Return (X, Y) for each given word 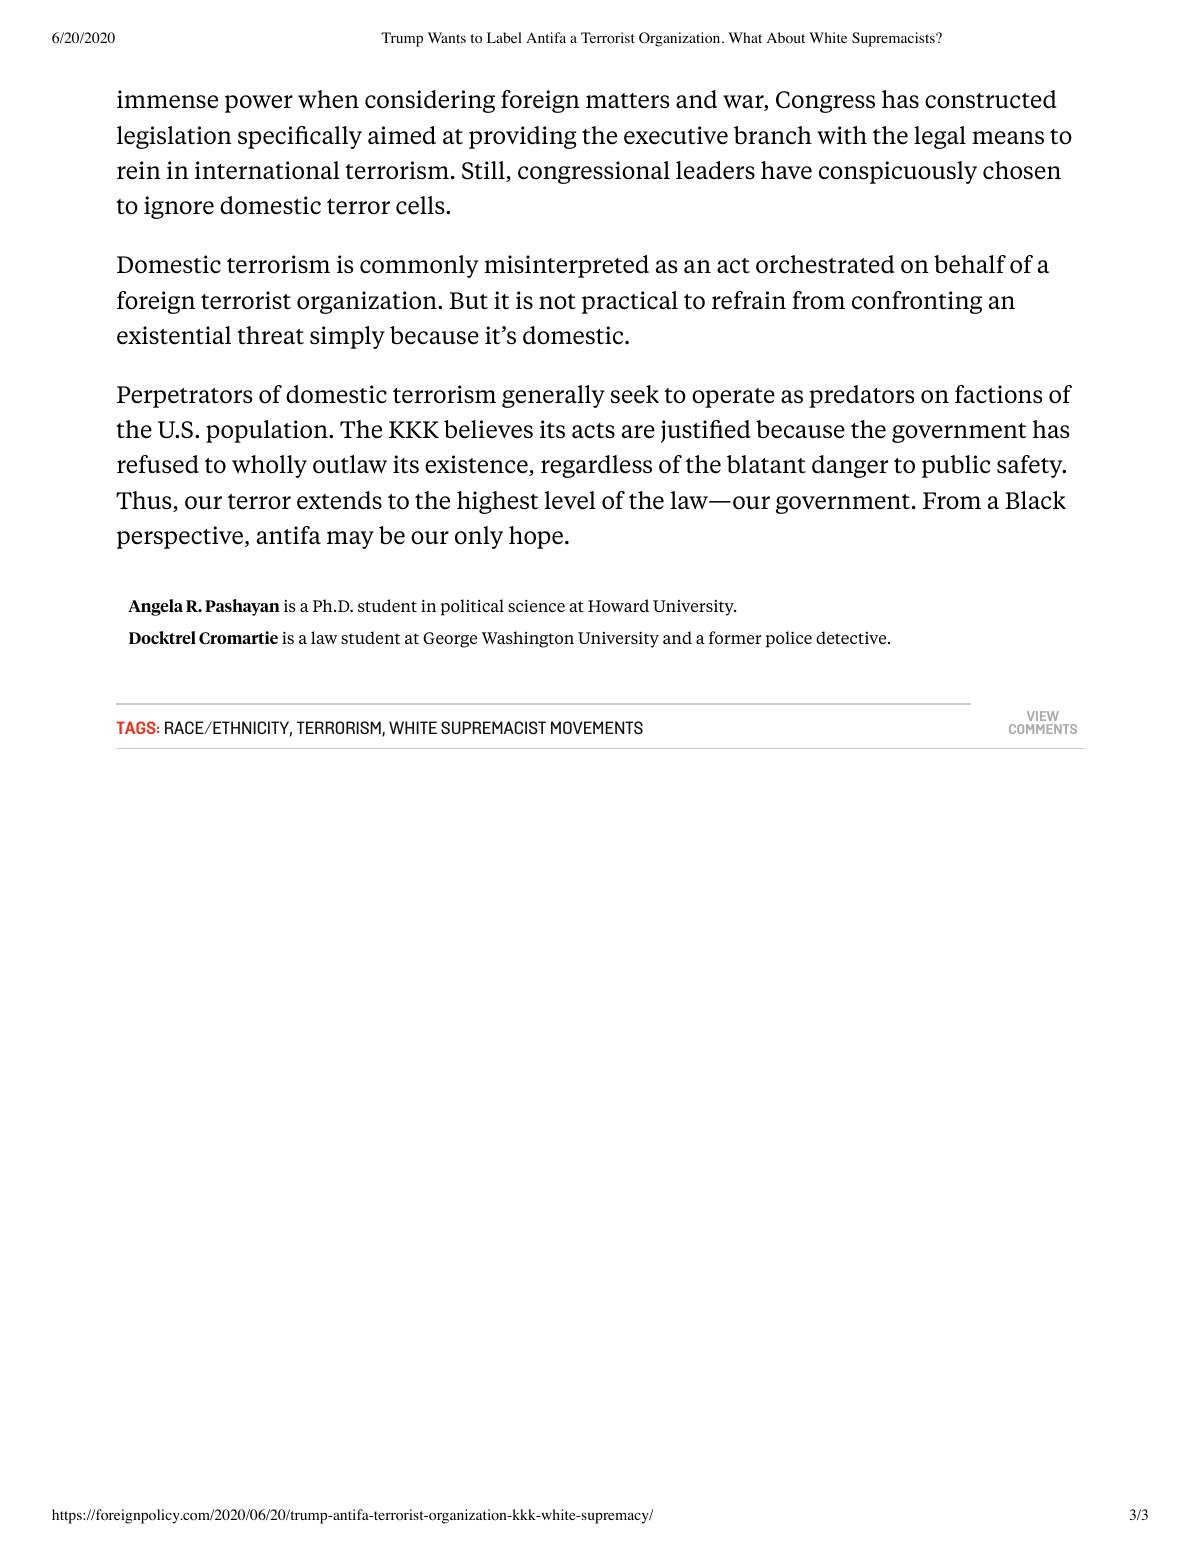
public (956, 466)
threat (270, 335)
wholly (269, 466)
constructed (991, 99)
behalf (970, 264)
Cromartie (238, 637)
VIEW (1043, 716)
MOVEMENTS (597, 727)
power (259, 104)
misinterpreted (566, 266)
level (570, 500)
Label (504, 37)
